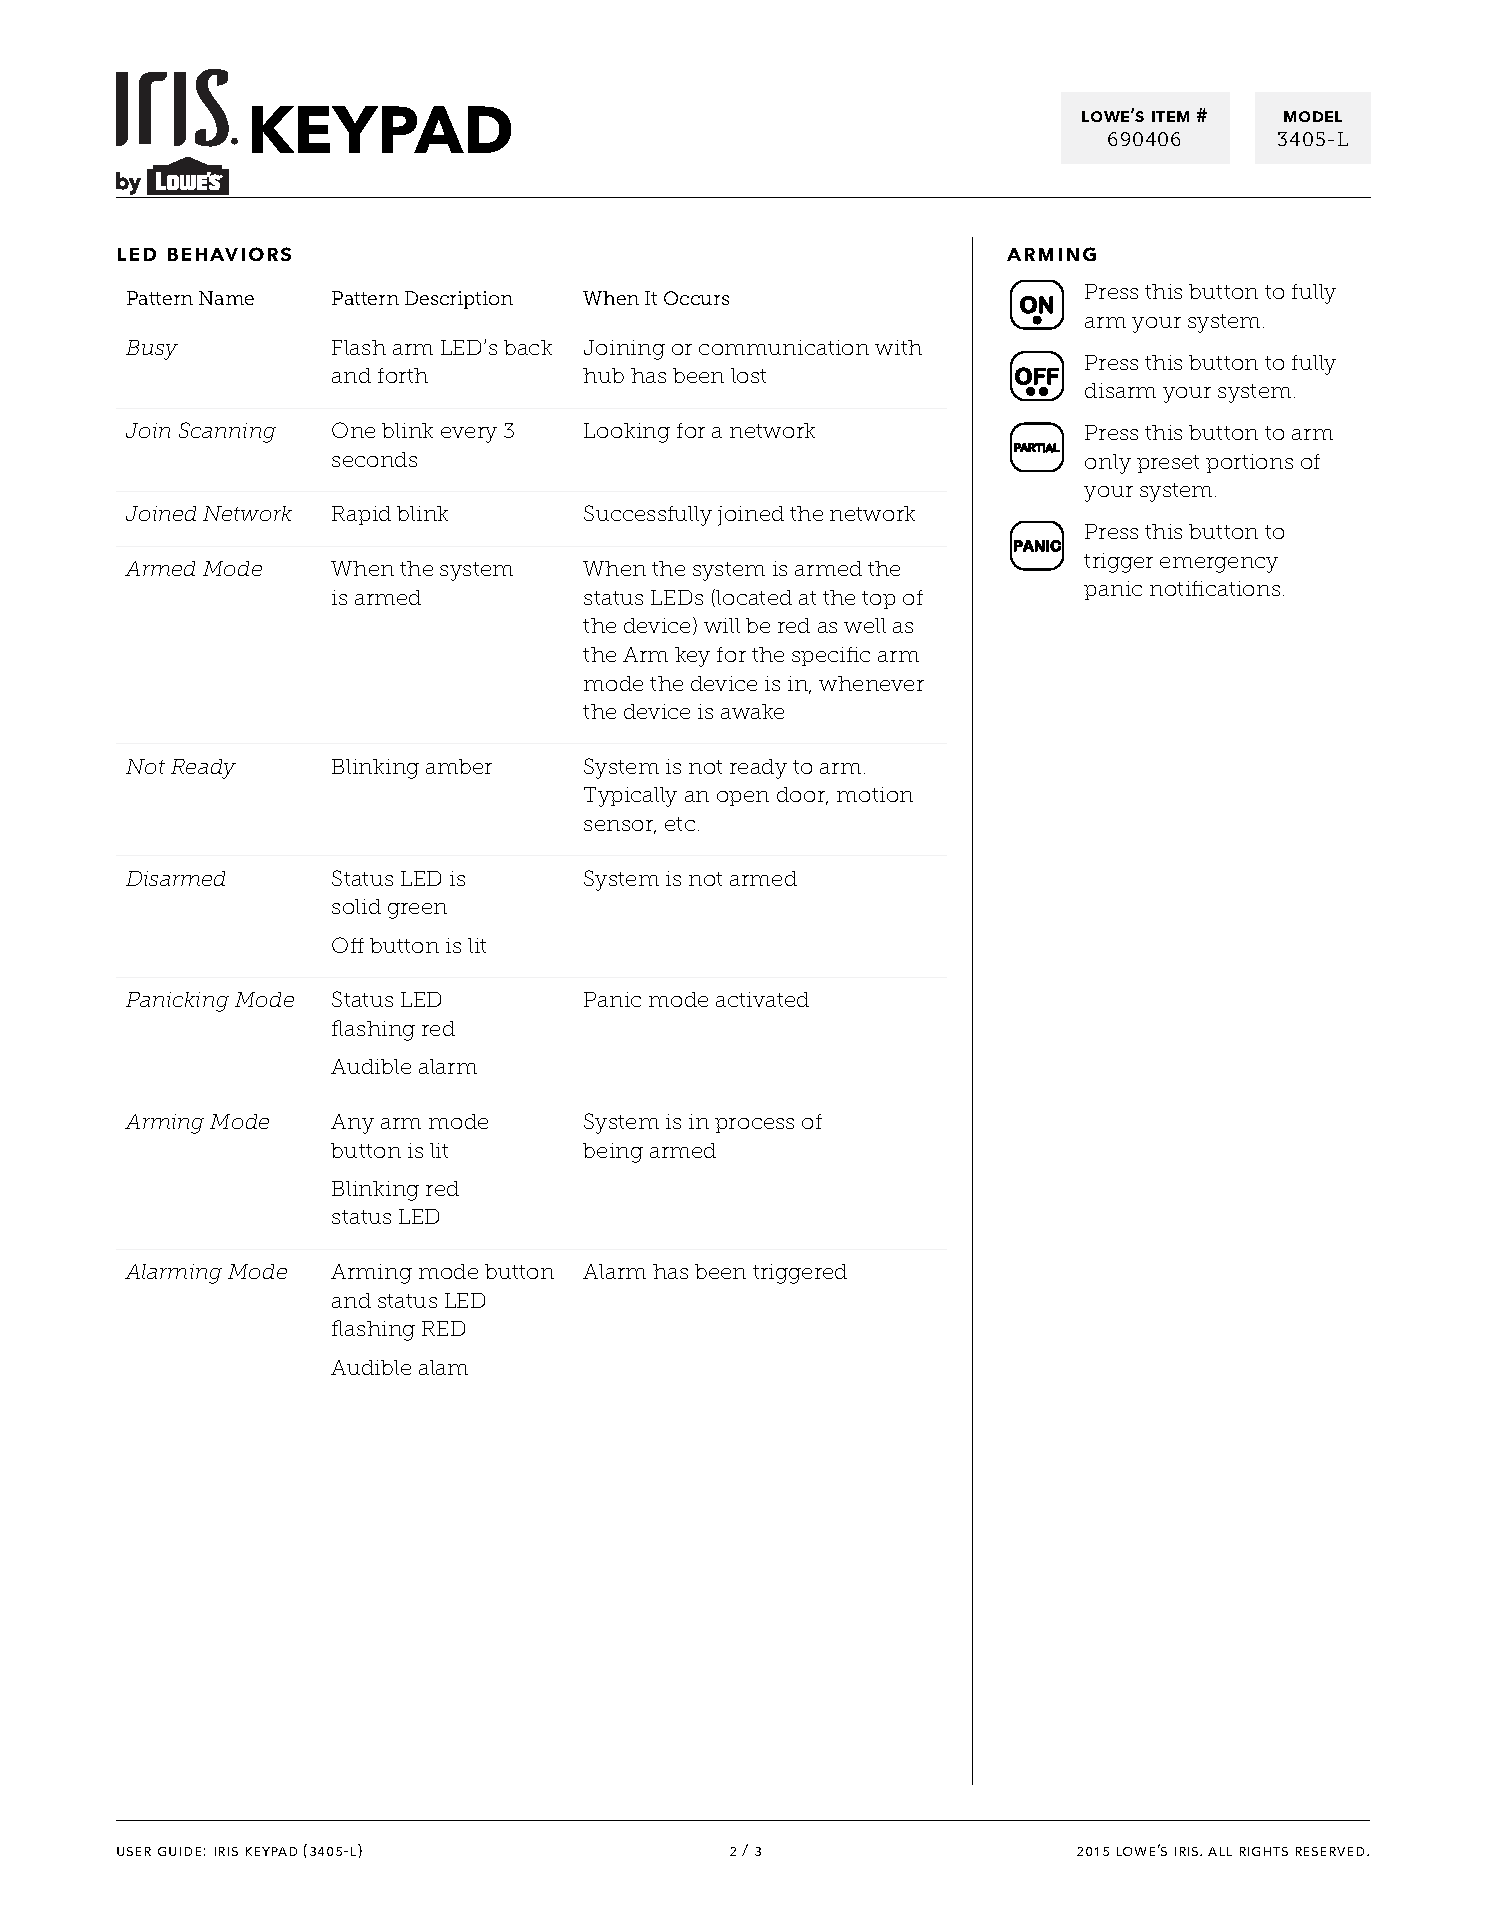  What do you see at coordinates (348, 945) in the document?
I see `Off` at bounding box center [348, 945].
